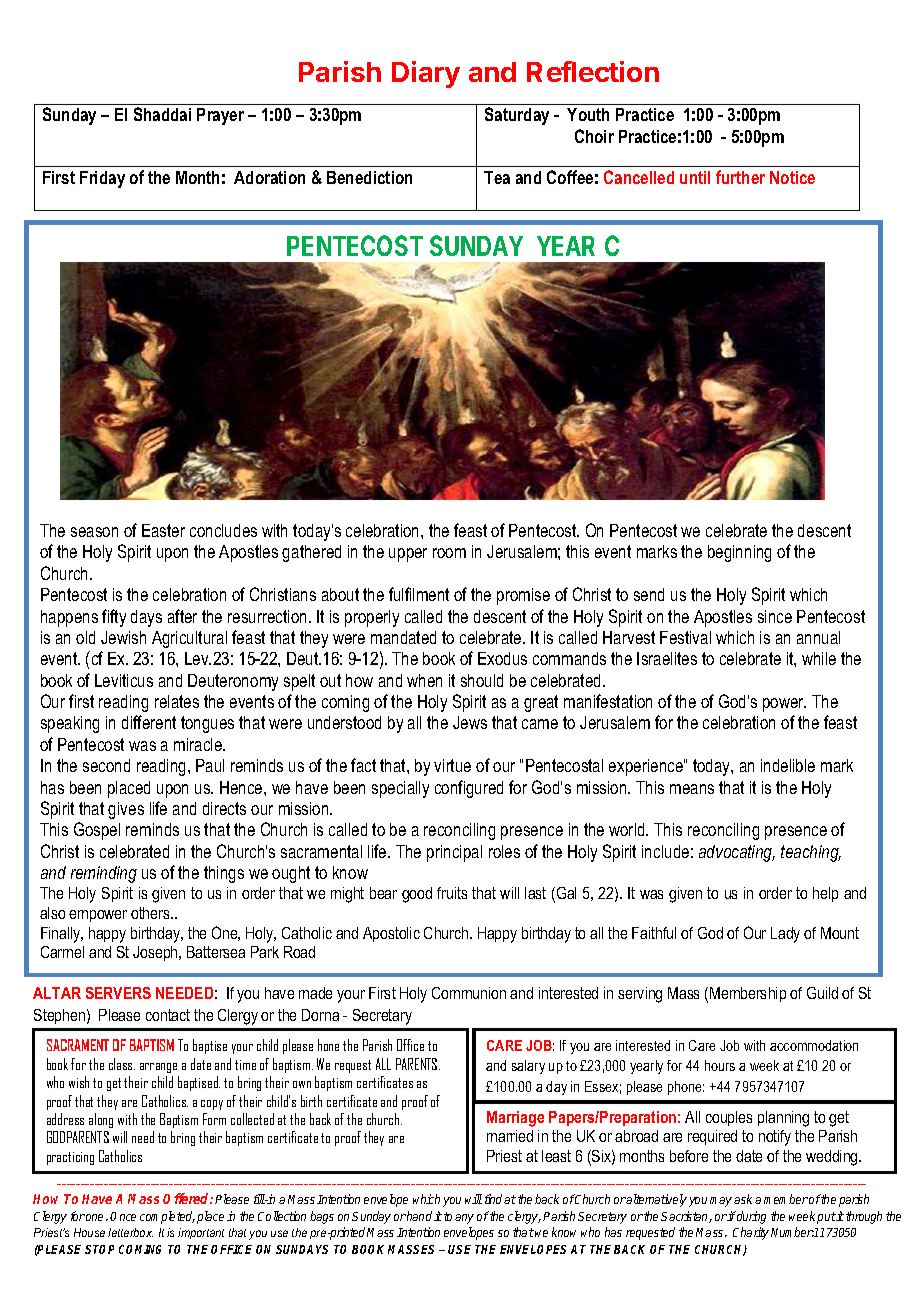 The height and width of the screenshot is (1308, 924). What do you see at coordinates (426, 74) in the screenshot?
I see `Diary` at bounding box center [426, 74].
